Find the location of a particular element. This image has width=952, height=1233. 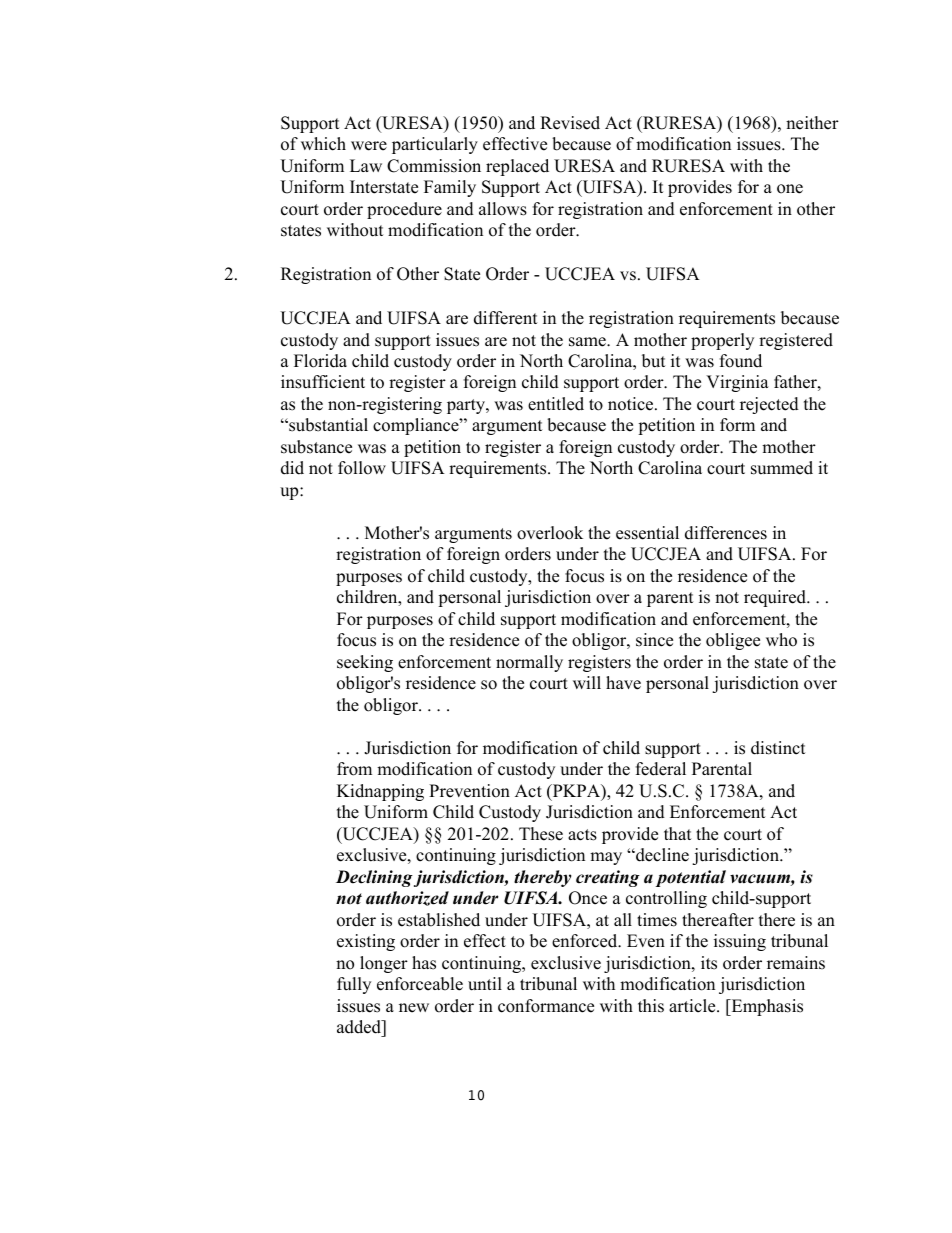

seeking is located at coordinates (365, 663).
